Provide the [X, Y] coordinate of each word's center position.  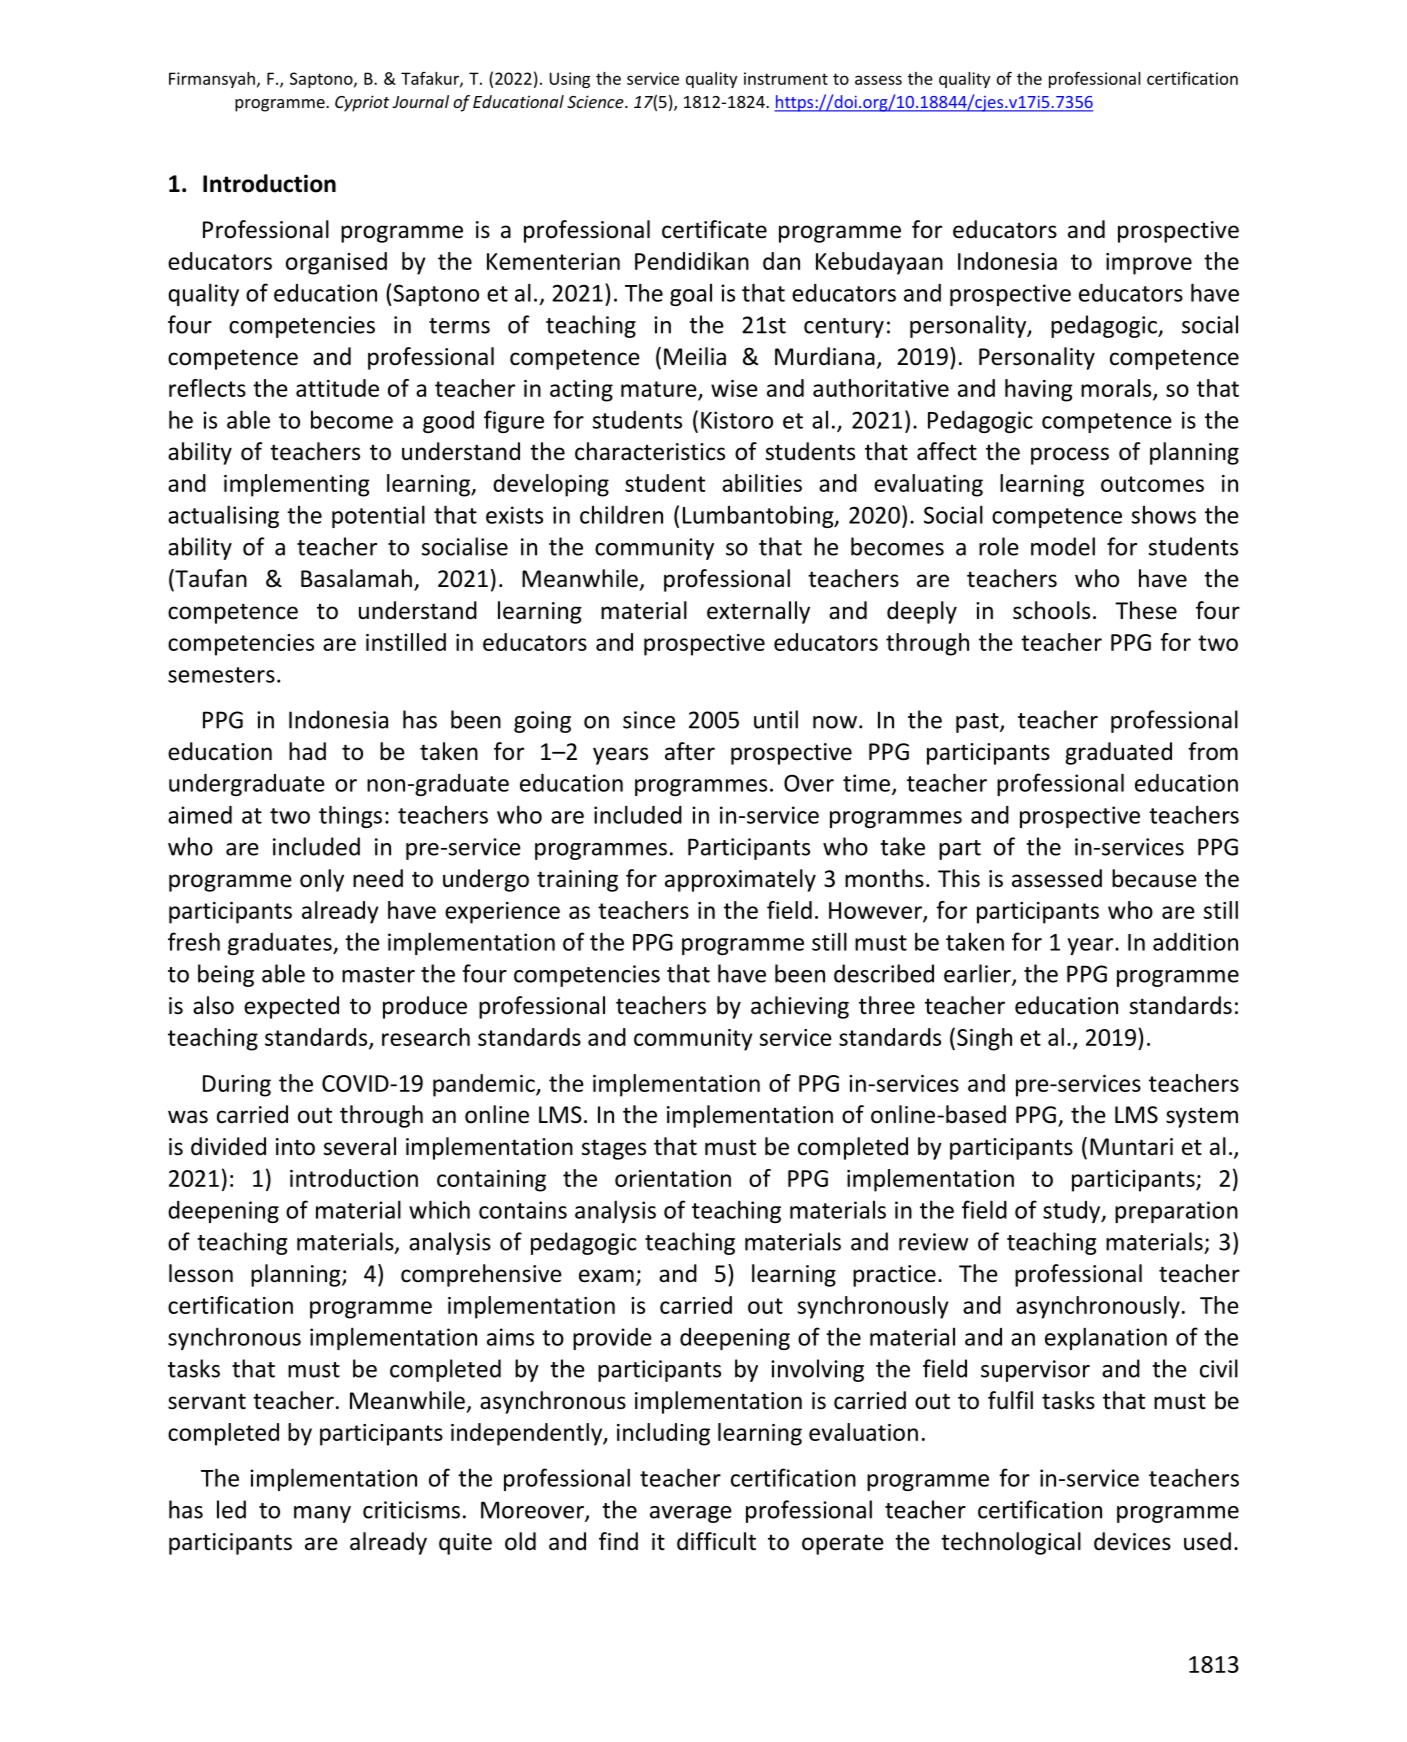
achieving [800, 1007]
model [1063, 546]
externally [758, 612]
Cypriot [362, 103]
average [691, 1514]
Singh [984, 1039]
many [322, 1514]
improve [1149, 264]
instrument [786, 78]
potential [378, 516]
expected [291, 1007]
